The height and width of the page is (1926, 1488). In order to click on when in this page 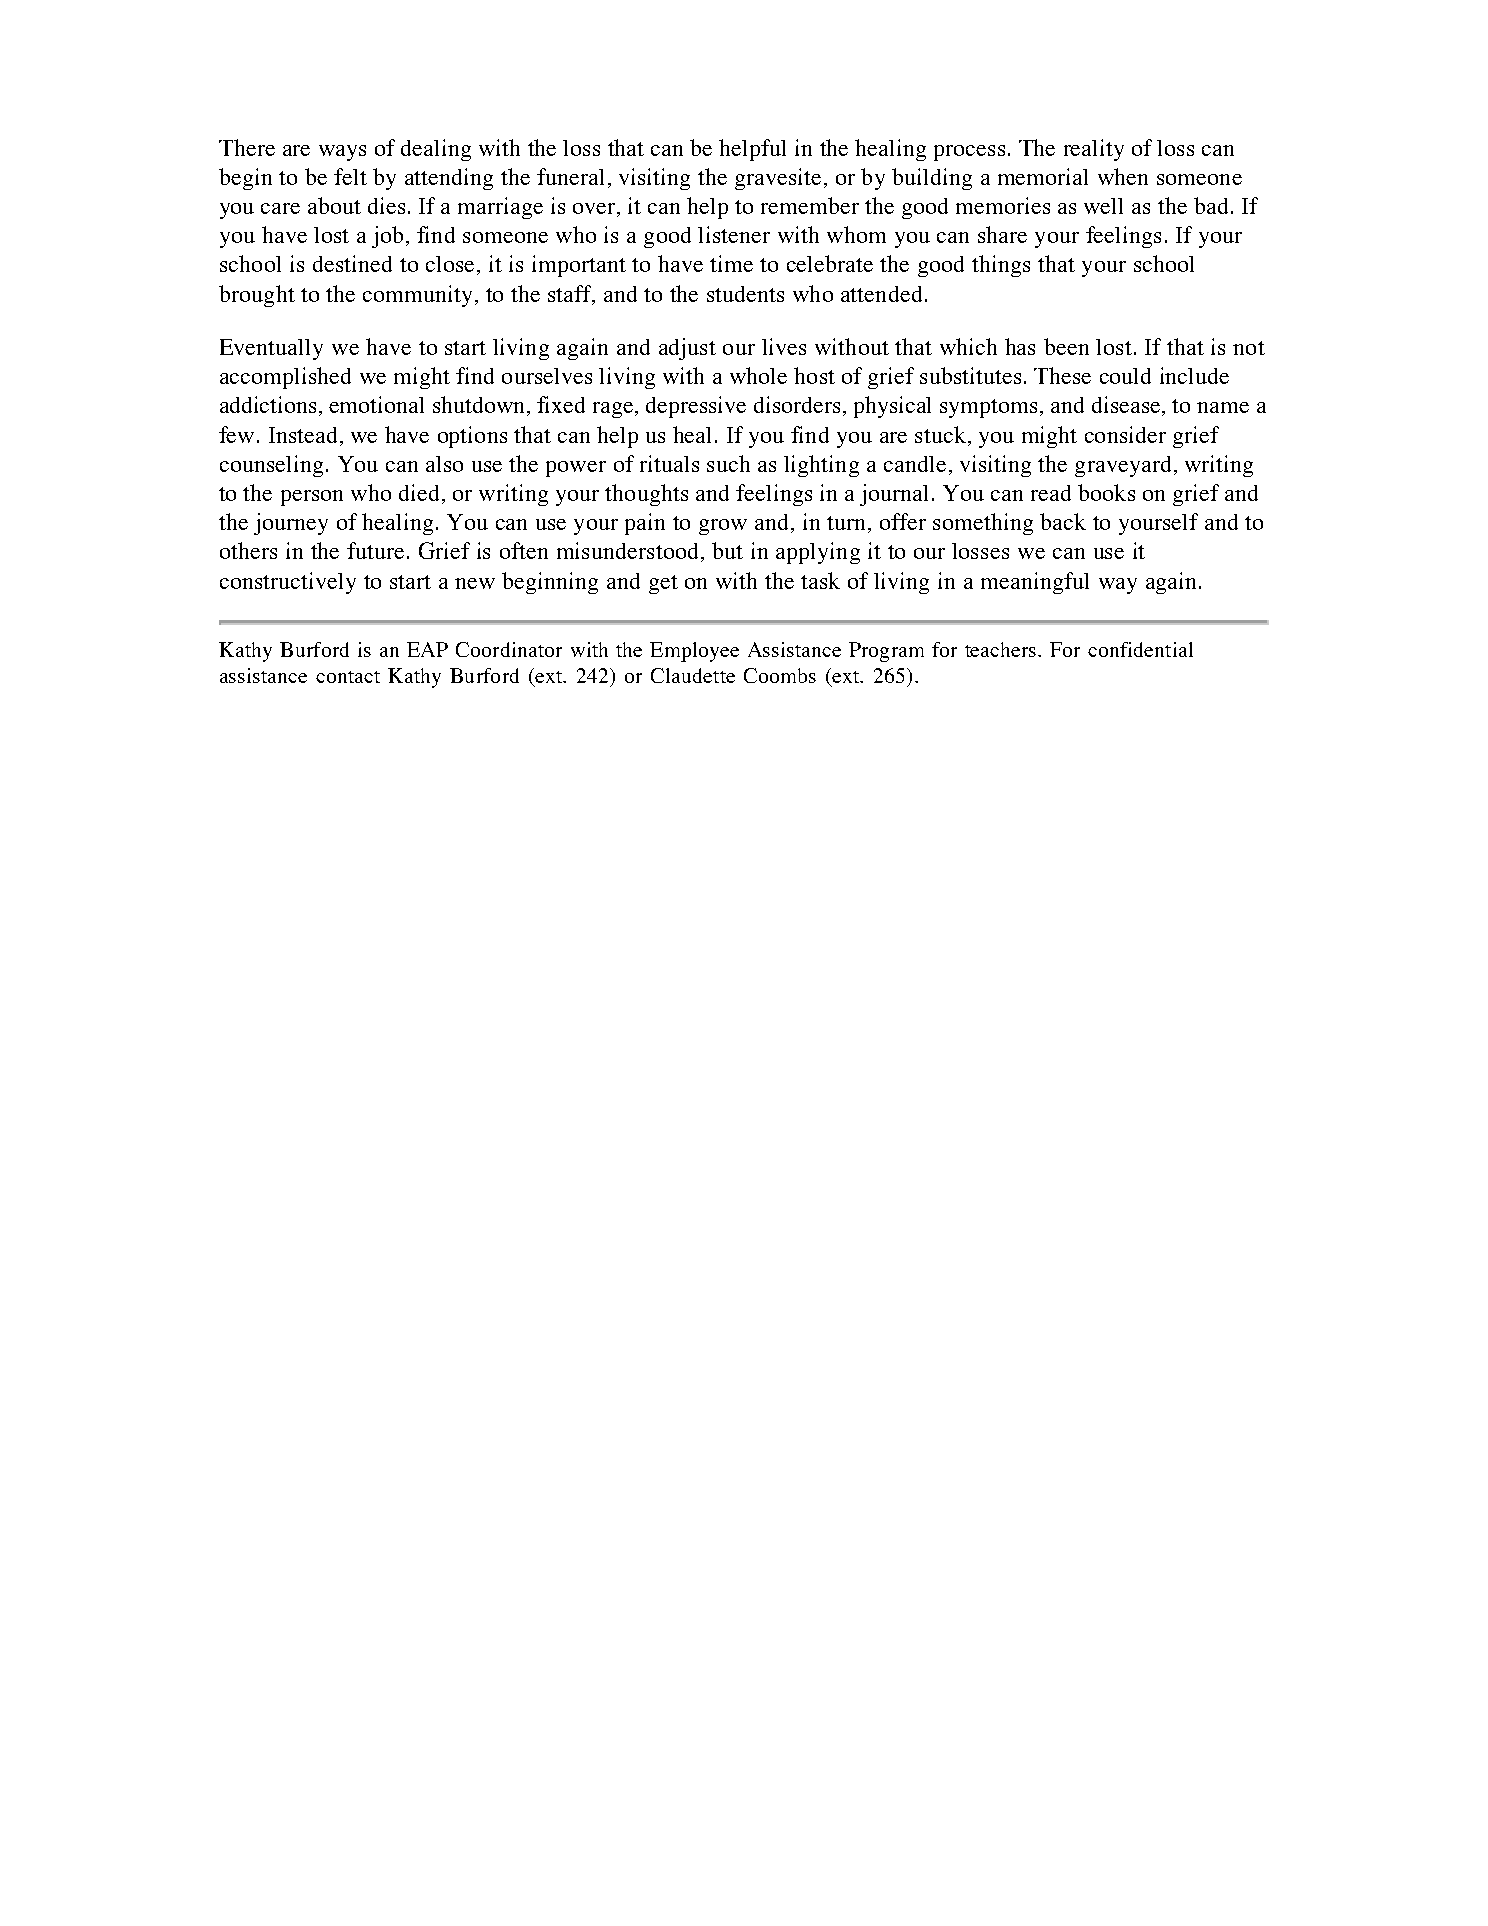, I will do `click(1123, 176)`.
